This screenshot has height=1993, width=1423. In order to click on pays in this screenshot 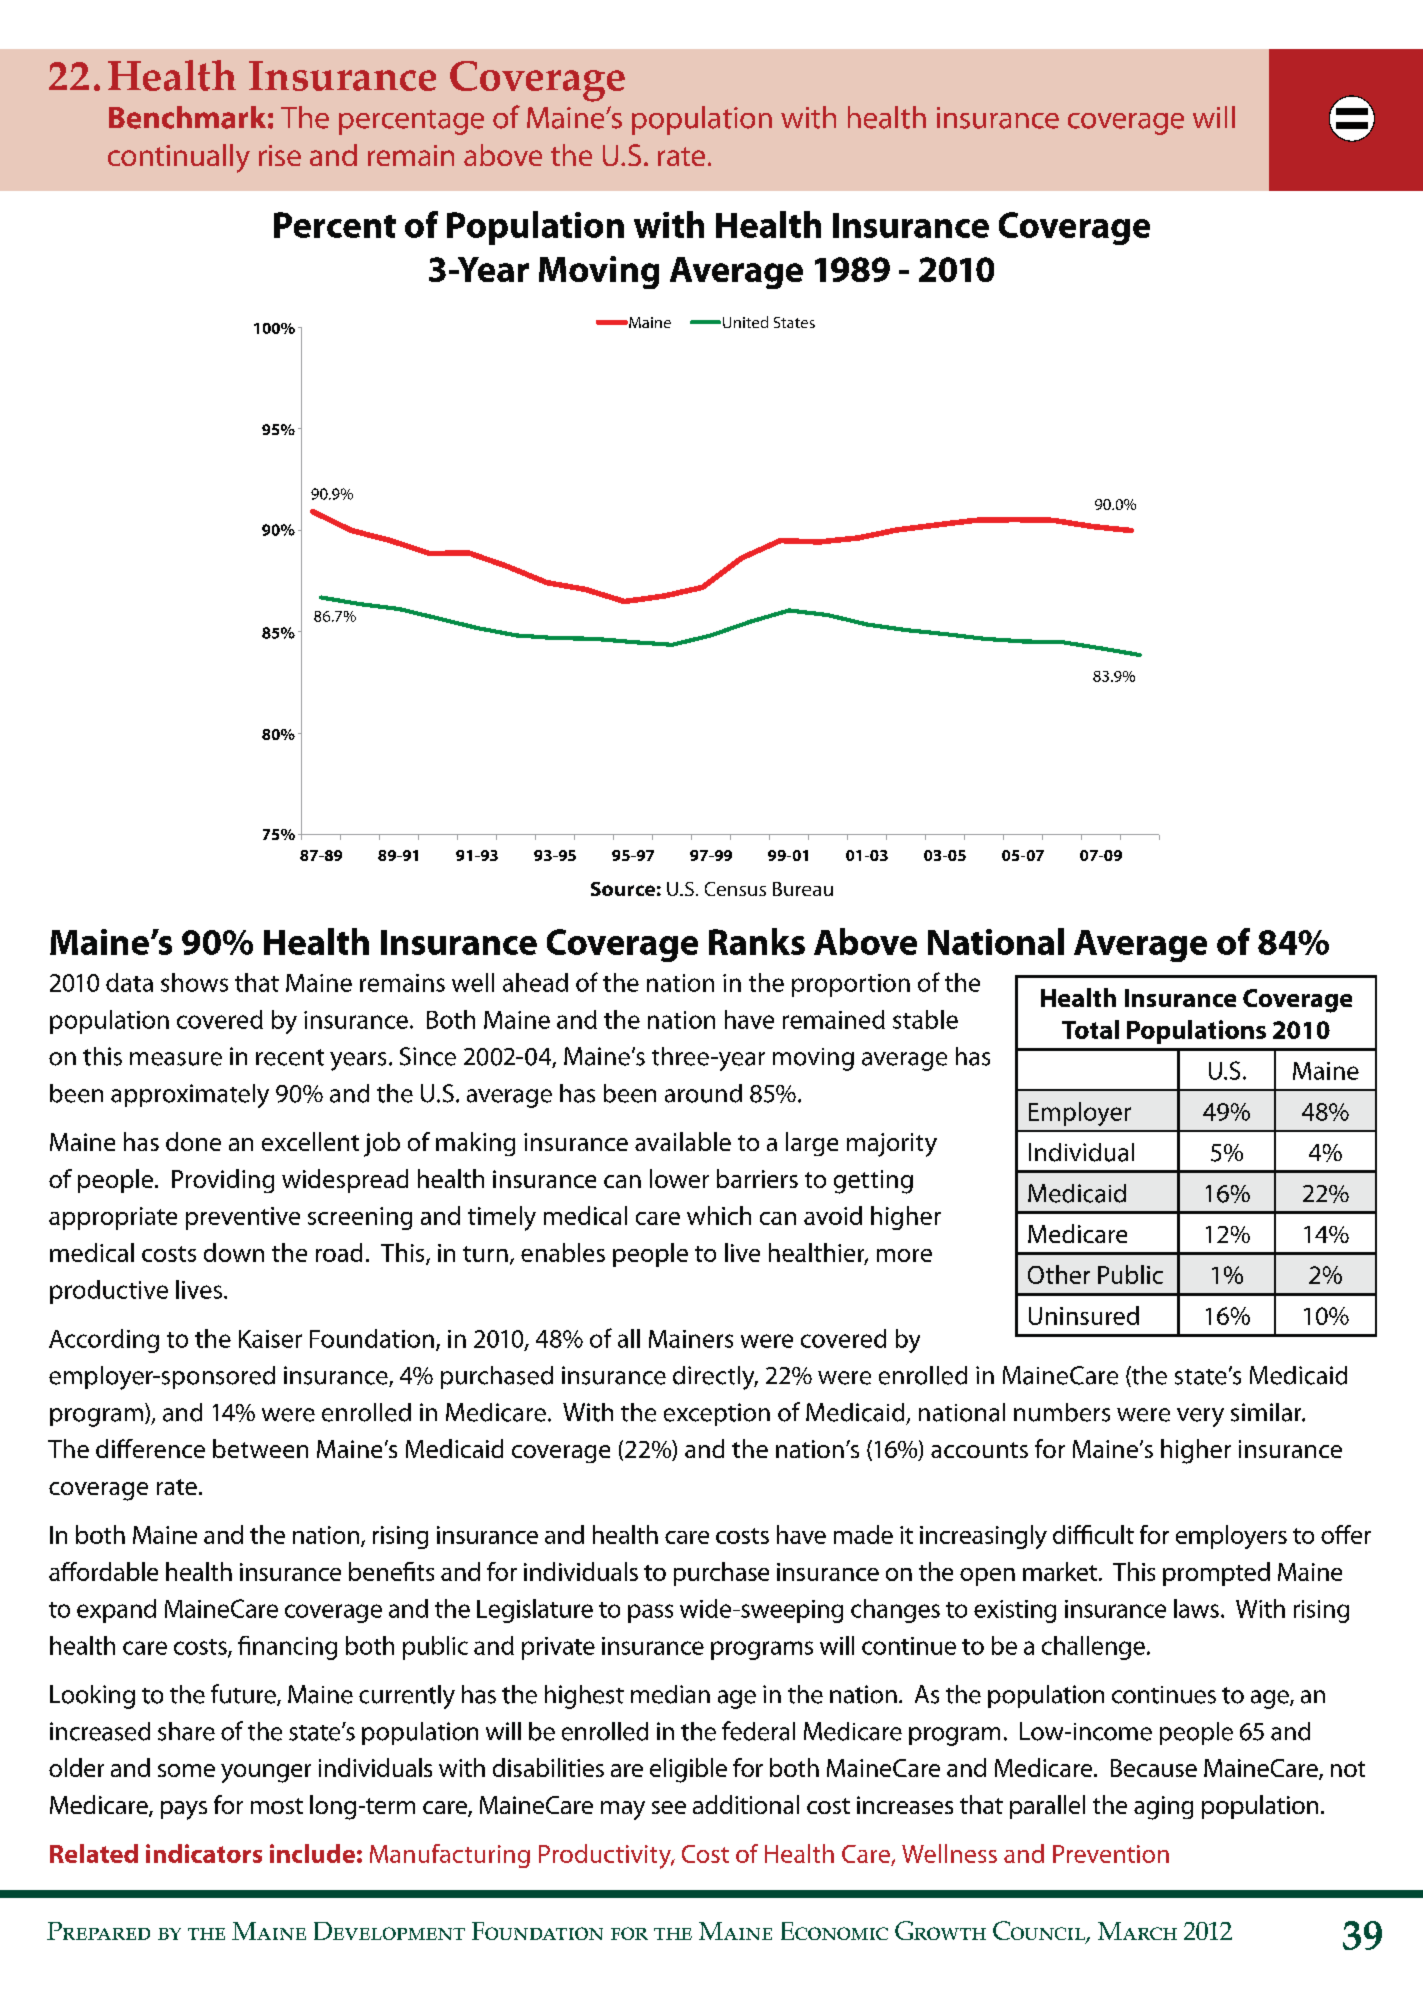, I will do `click(184, 1810)`.
